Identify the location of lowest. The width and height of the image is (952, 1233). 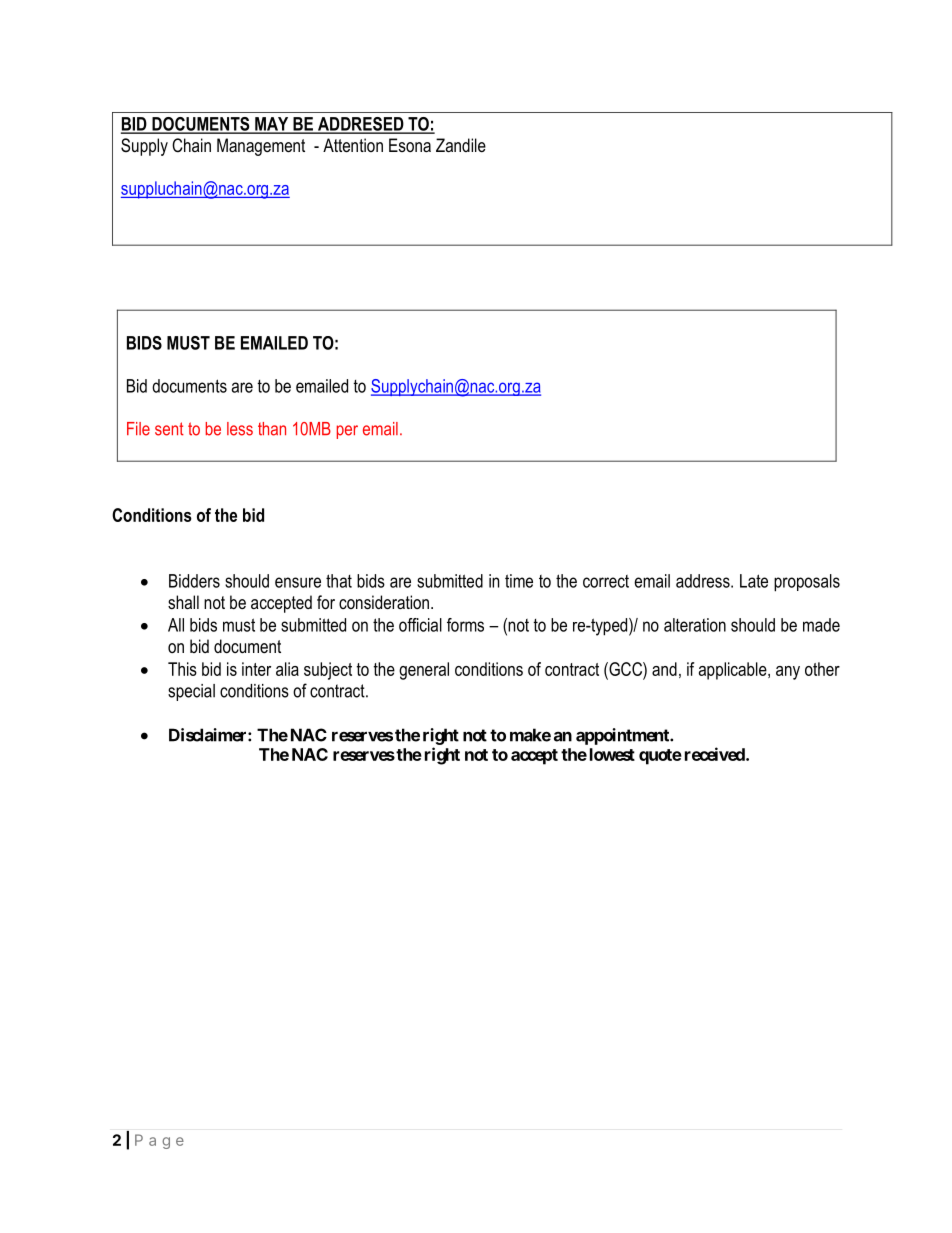
(612, 754).
